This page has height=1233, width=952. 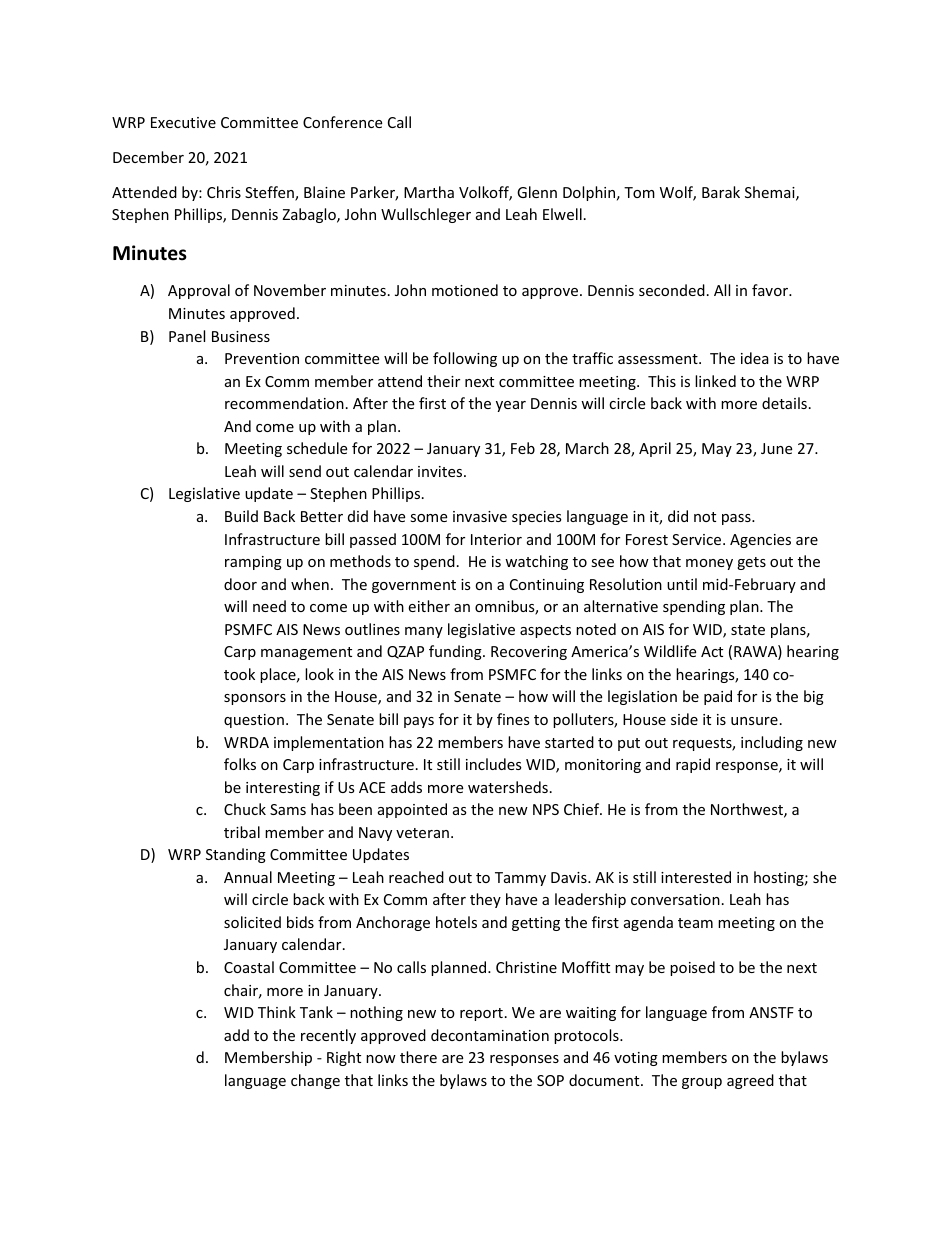 What do you see at coordinates (429, 192) in the page?
I see `Martha` at bounding box center [429, 192].
